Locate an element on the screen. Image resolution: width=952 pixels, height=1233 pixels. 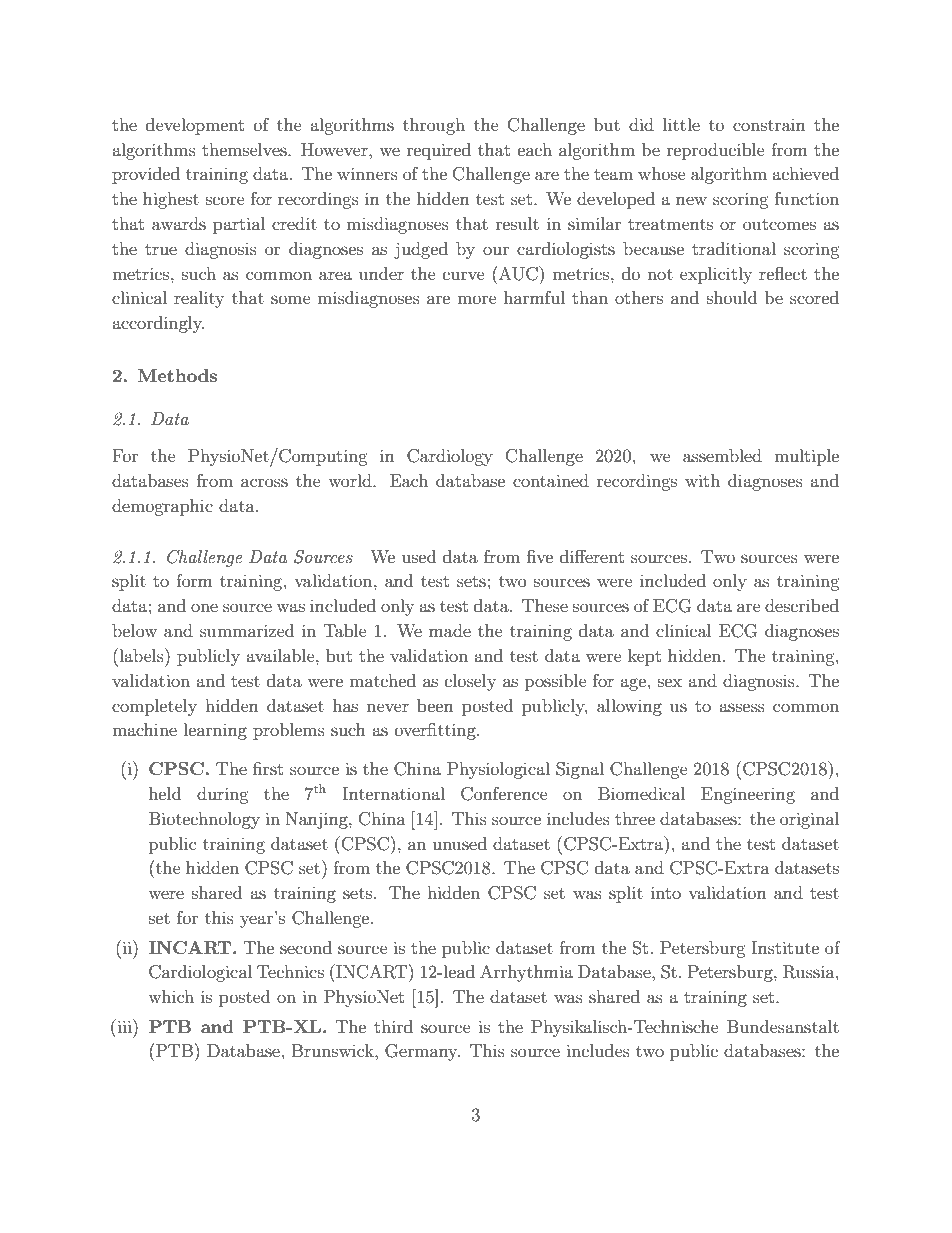
reproducible is located at coordinates (716, 151).
